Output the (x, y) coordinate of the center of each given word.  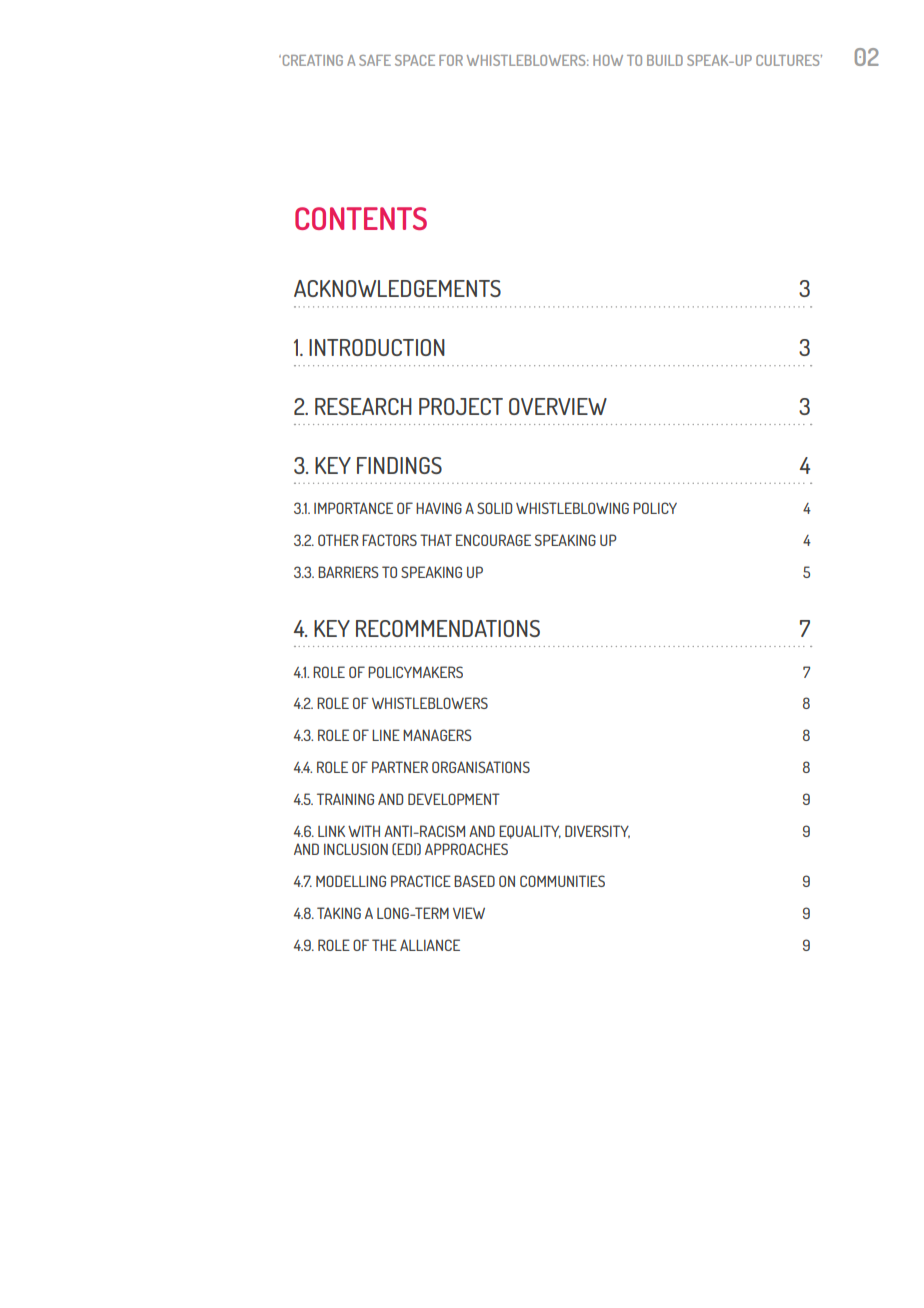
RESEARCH (363, 406)
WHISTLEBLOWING (572, 508)
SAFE (375, 60)
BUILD (665, 60)
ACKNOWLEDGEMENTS (397, 288)
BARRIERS (348, 572)
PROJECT (461, 406)
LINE (386, 735)
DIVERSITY (597, 831)
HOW (608, 60)
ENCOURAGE (493, 540)
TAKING (339, 913)
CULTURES (789, 60)
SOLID (494, 508)
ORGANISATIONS (481, 767)
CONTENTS (361, 218)
